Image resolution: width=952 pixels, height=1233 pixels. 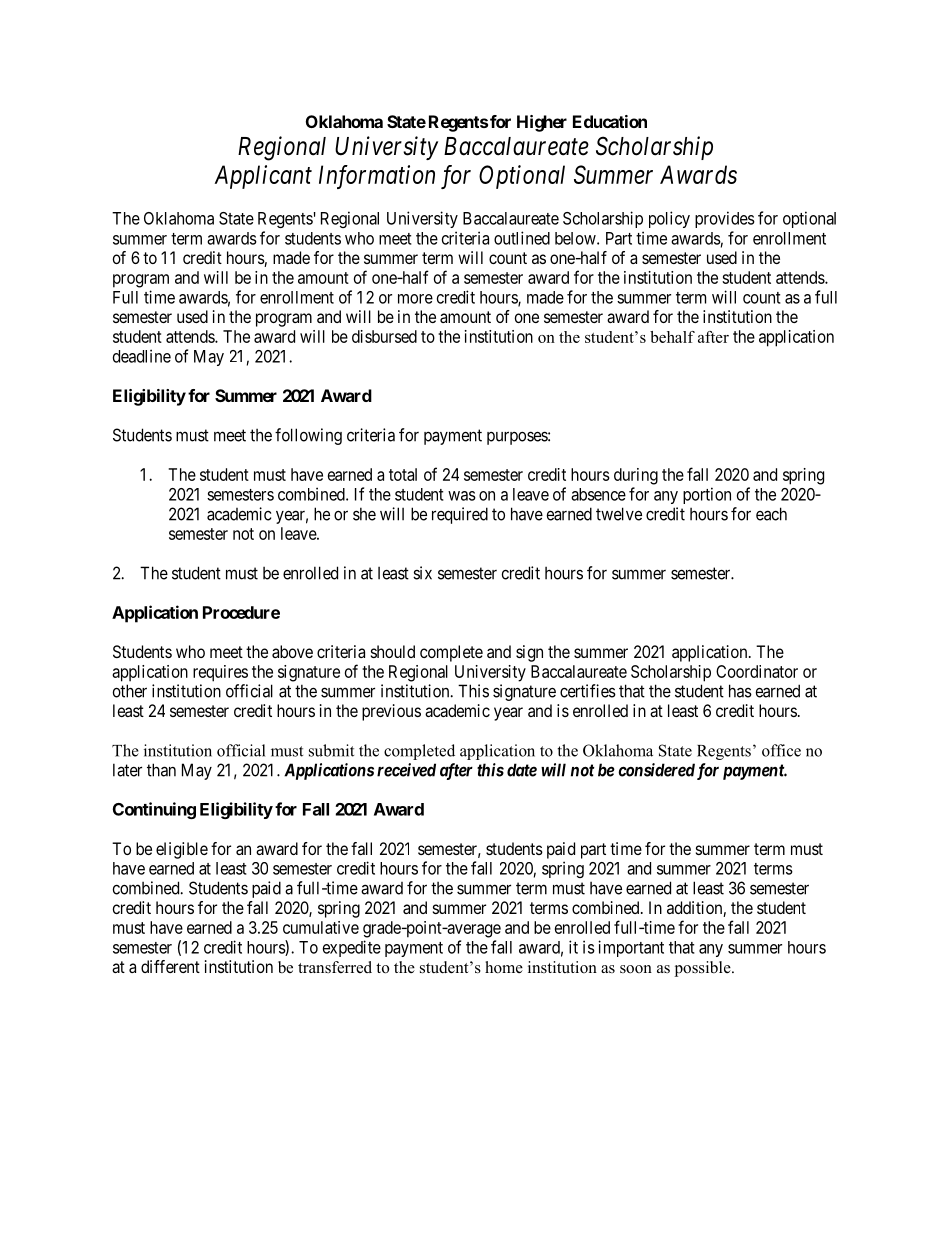 I want to click on Information, so click(x=377, y=177).
